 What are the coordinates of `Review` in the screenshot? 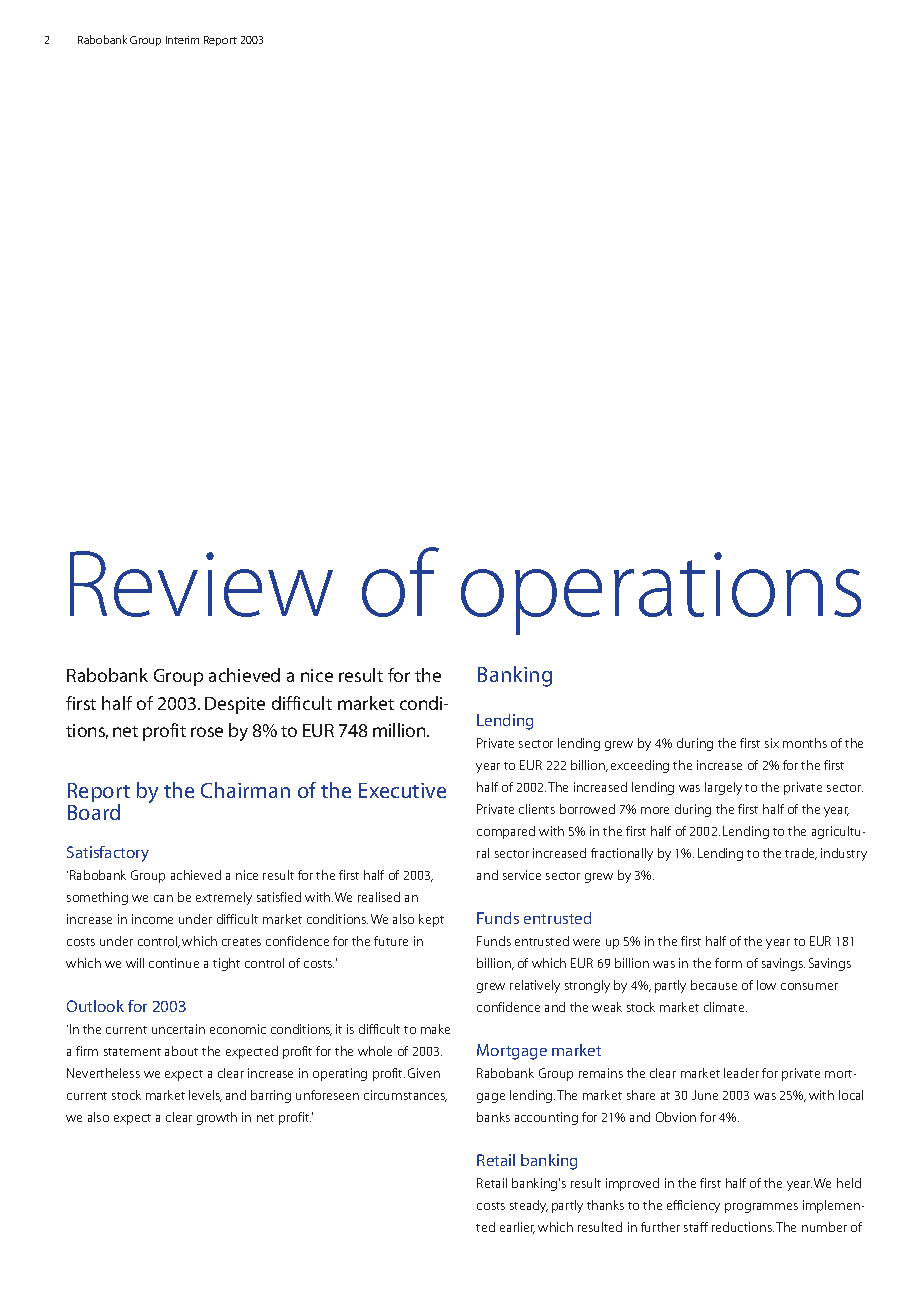 It's located at (201, 584).
